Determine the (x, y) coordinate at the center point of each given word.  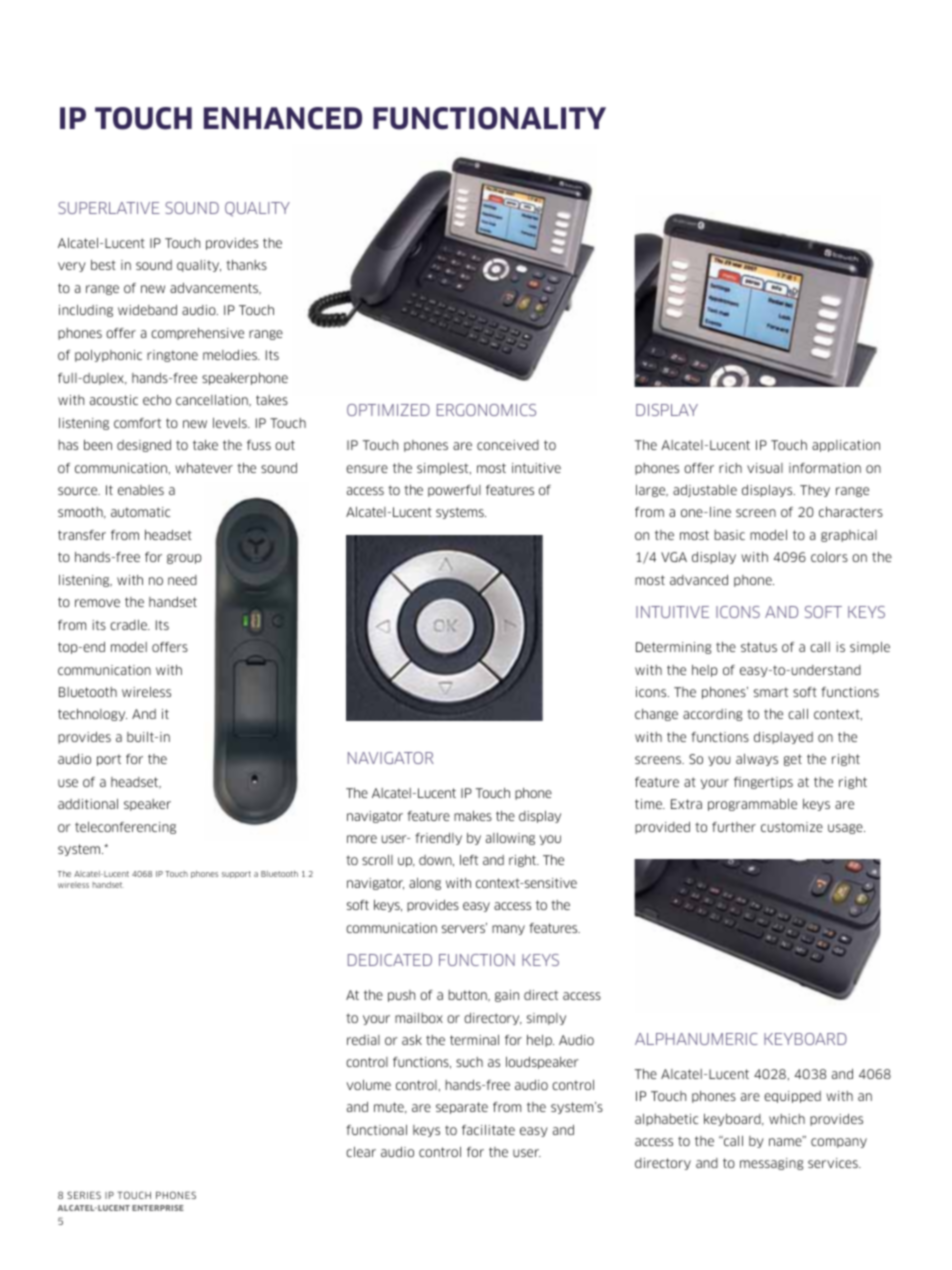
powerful (454, 491)
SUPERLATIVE (109, 208)
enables (141, 490)
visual (765, 468)
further (734, 827)
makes (473, 816)
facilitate (488, 1130)
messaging (771, 1164)
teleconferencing (125, 828)
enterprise (158, 1208)
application (846, 446)
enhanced (283, 118)
